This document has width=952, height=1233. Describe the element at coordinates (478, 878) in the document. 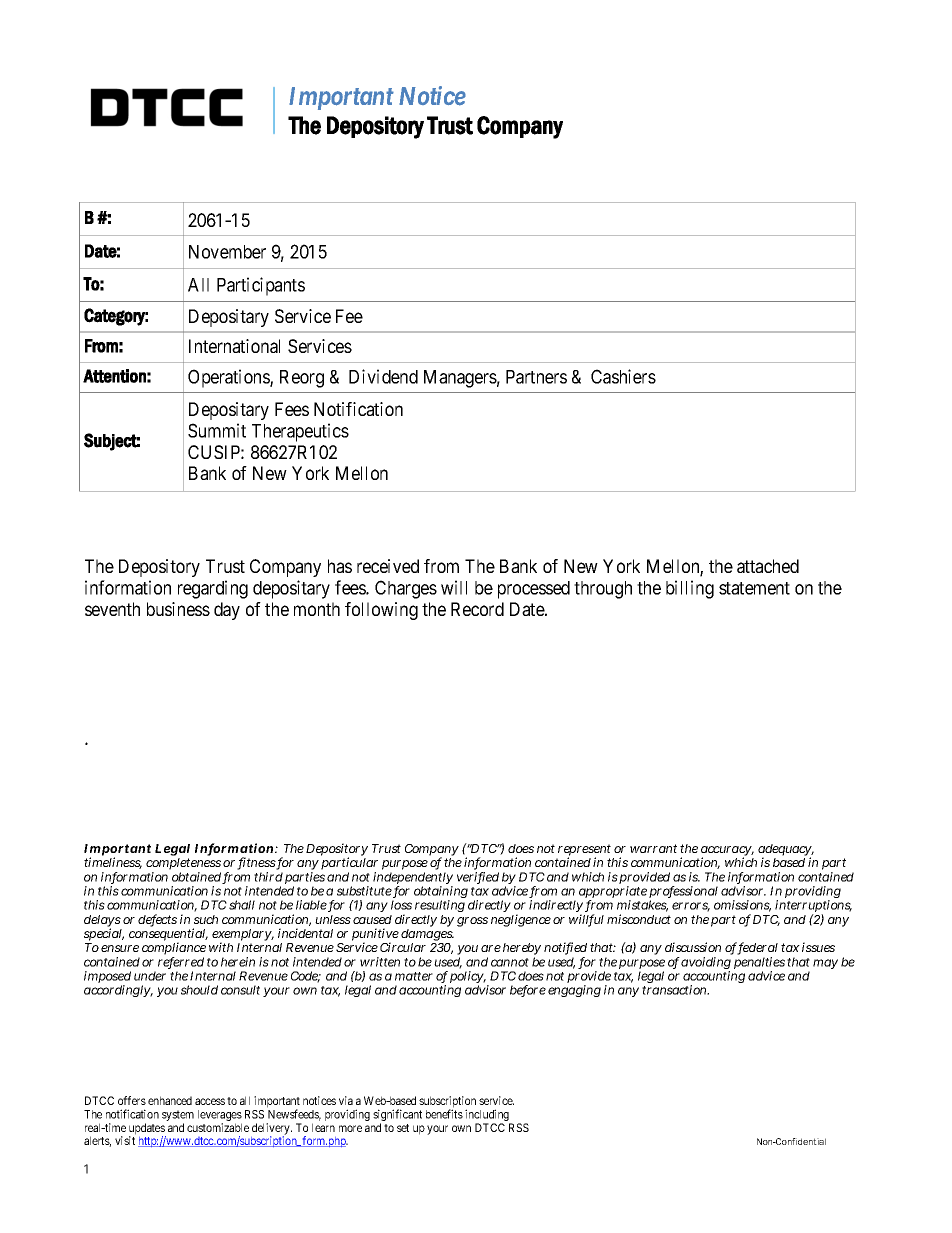

I see `verified` at that location.
